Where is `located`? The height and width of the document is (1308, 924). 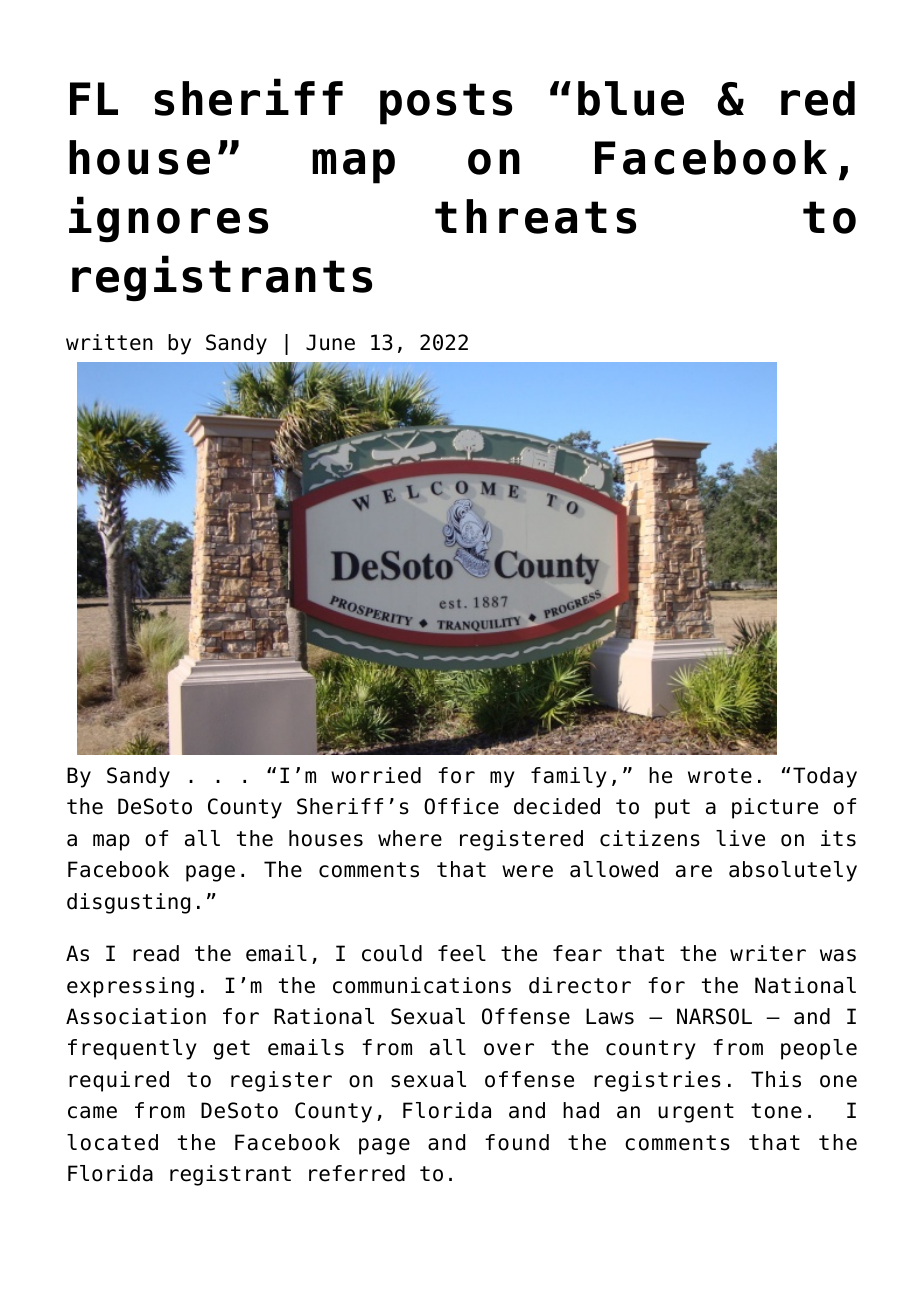
located is located at coordinates (112, 1142).
